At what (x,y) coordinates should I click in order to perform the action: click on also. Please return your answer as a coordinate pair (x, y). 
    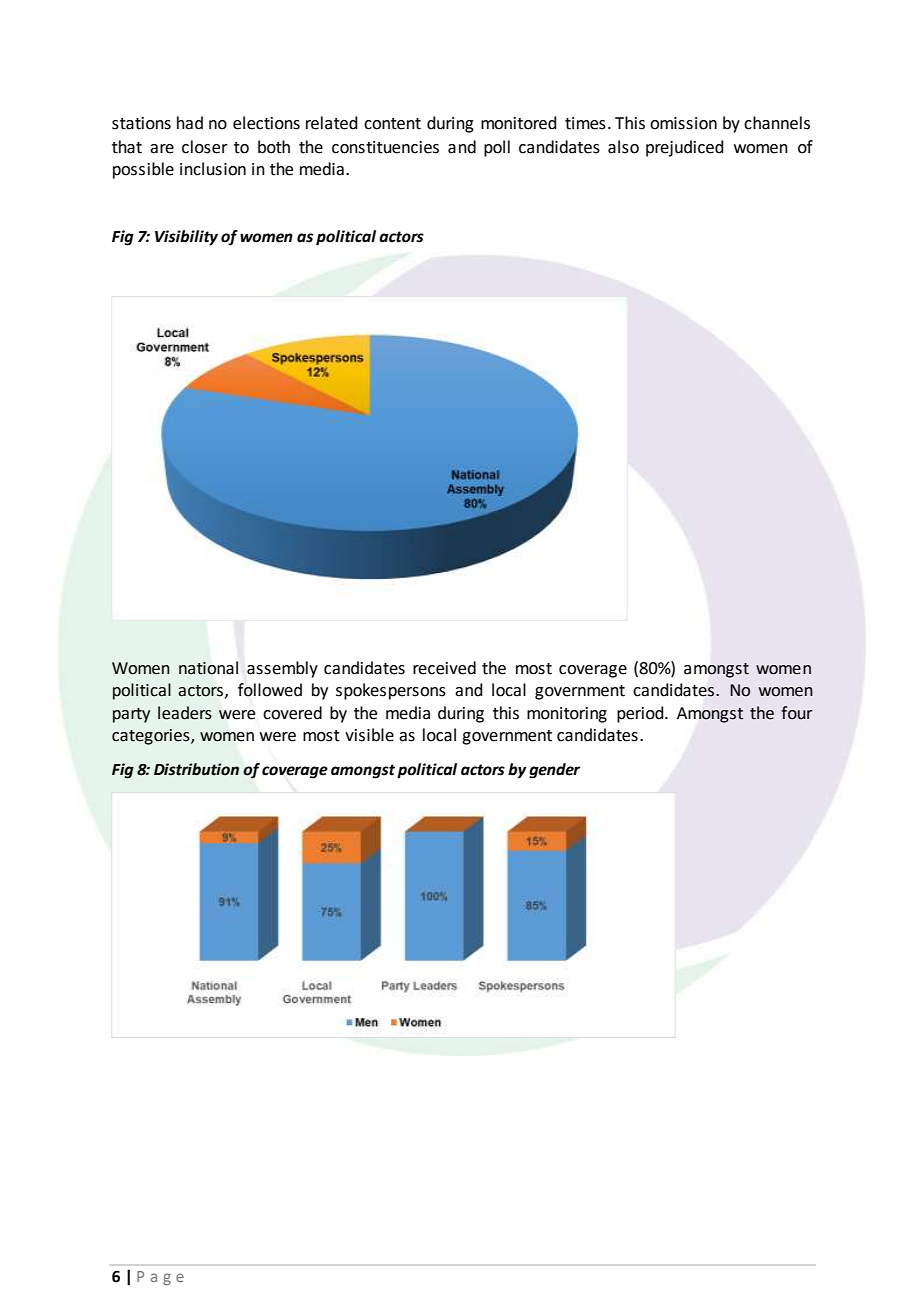
    Looking at the image, I should click on (623, 147).
